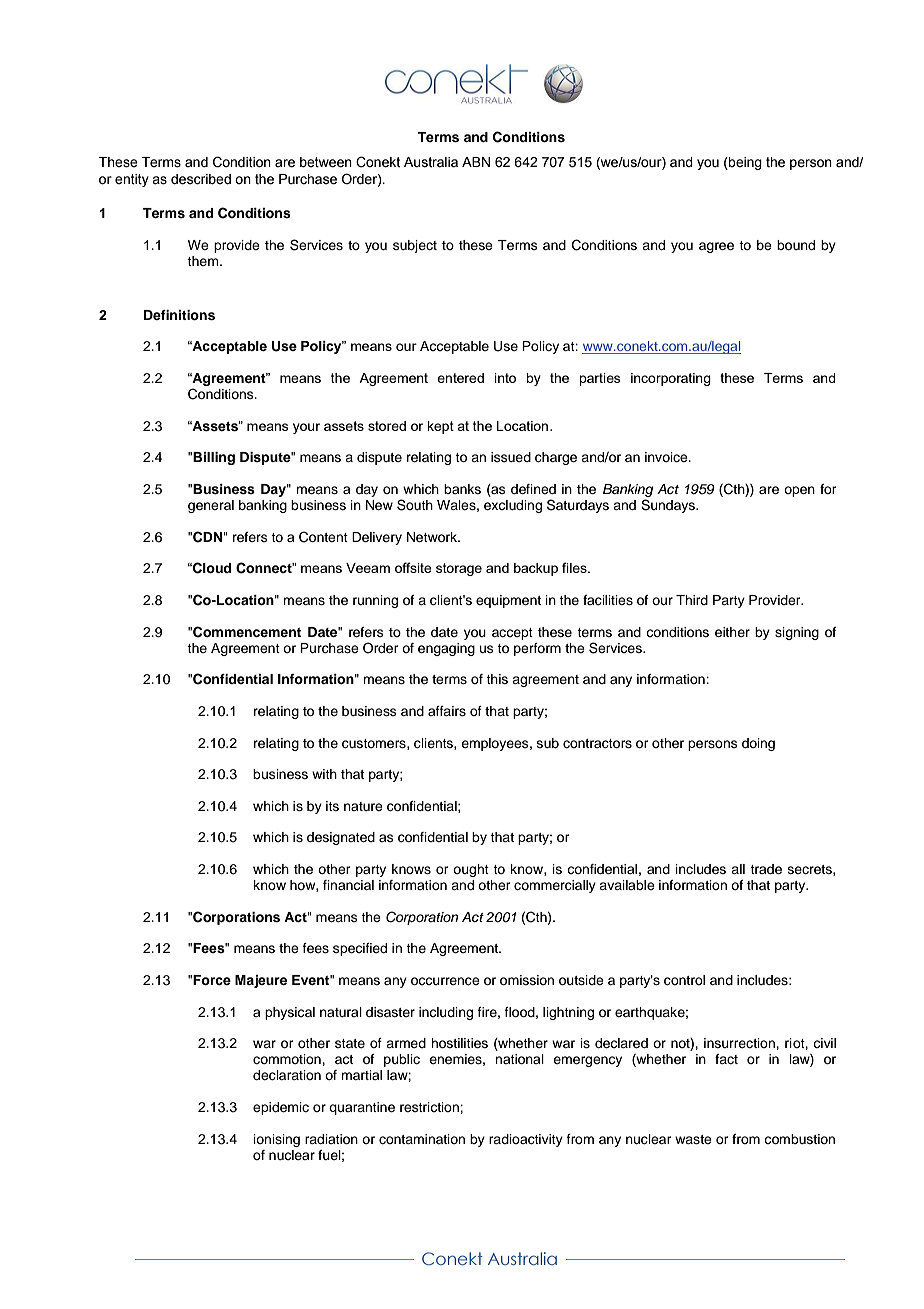 The height and width of the screenshot is (1309, 924). Describe the element at coordinates (693, 1139) in the screenshot. I see `waste` at that location.
